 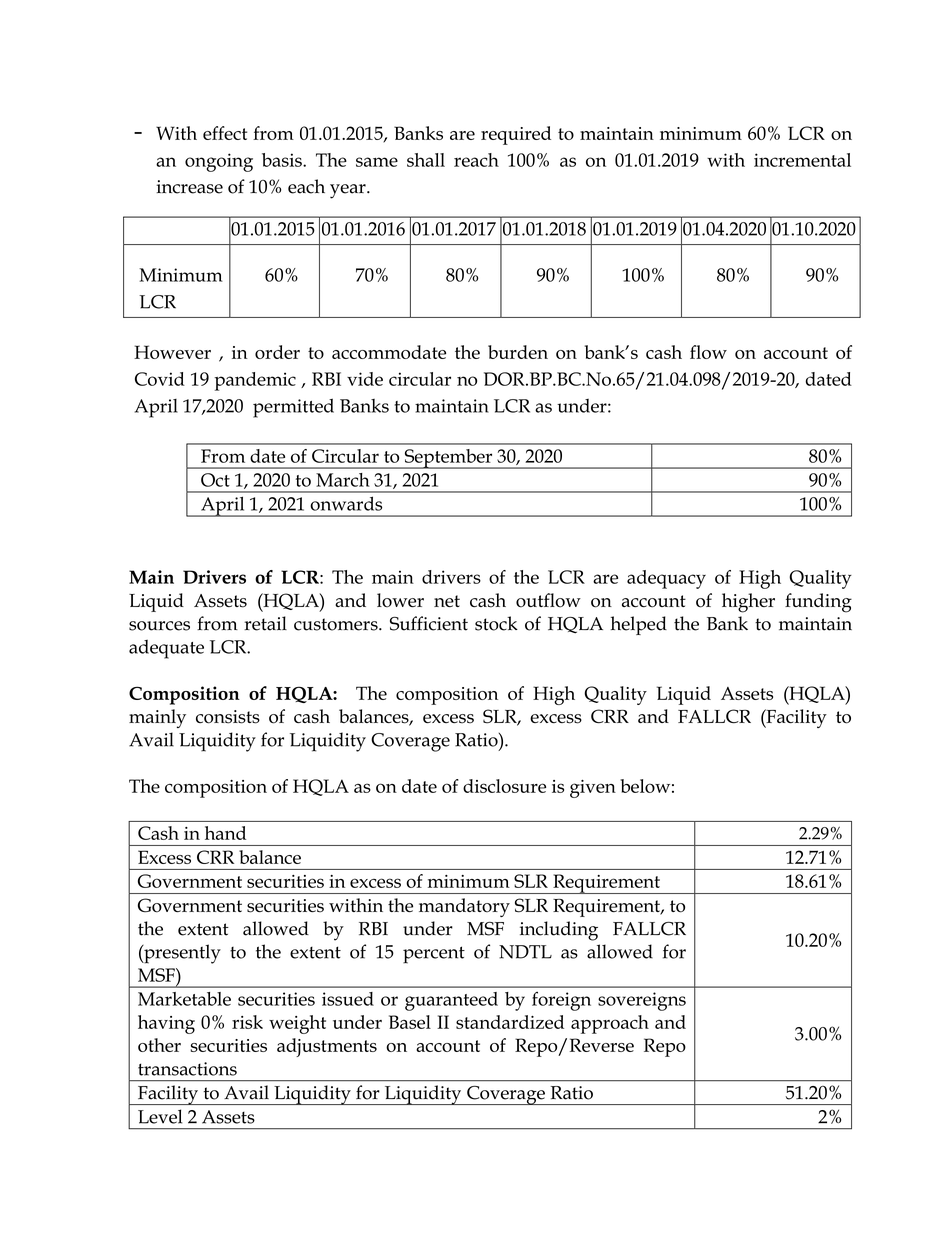 I want to click on funding, so click(x=818, y=603).
